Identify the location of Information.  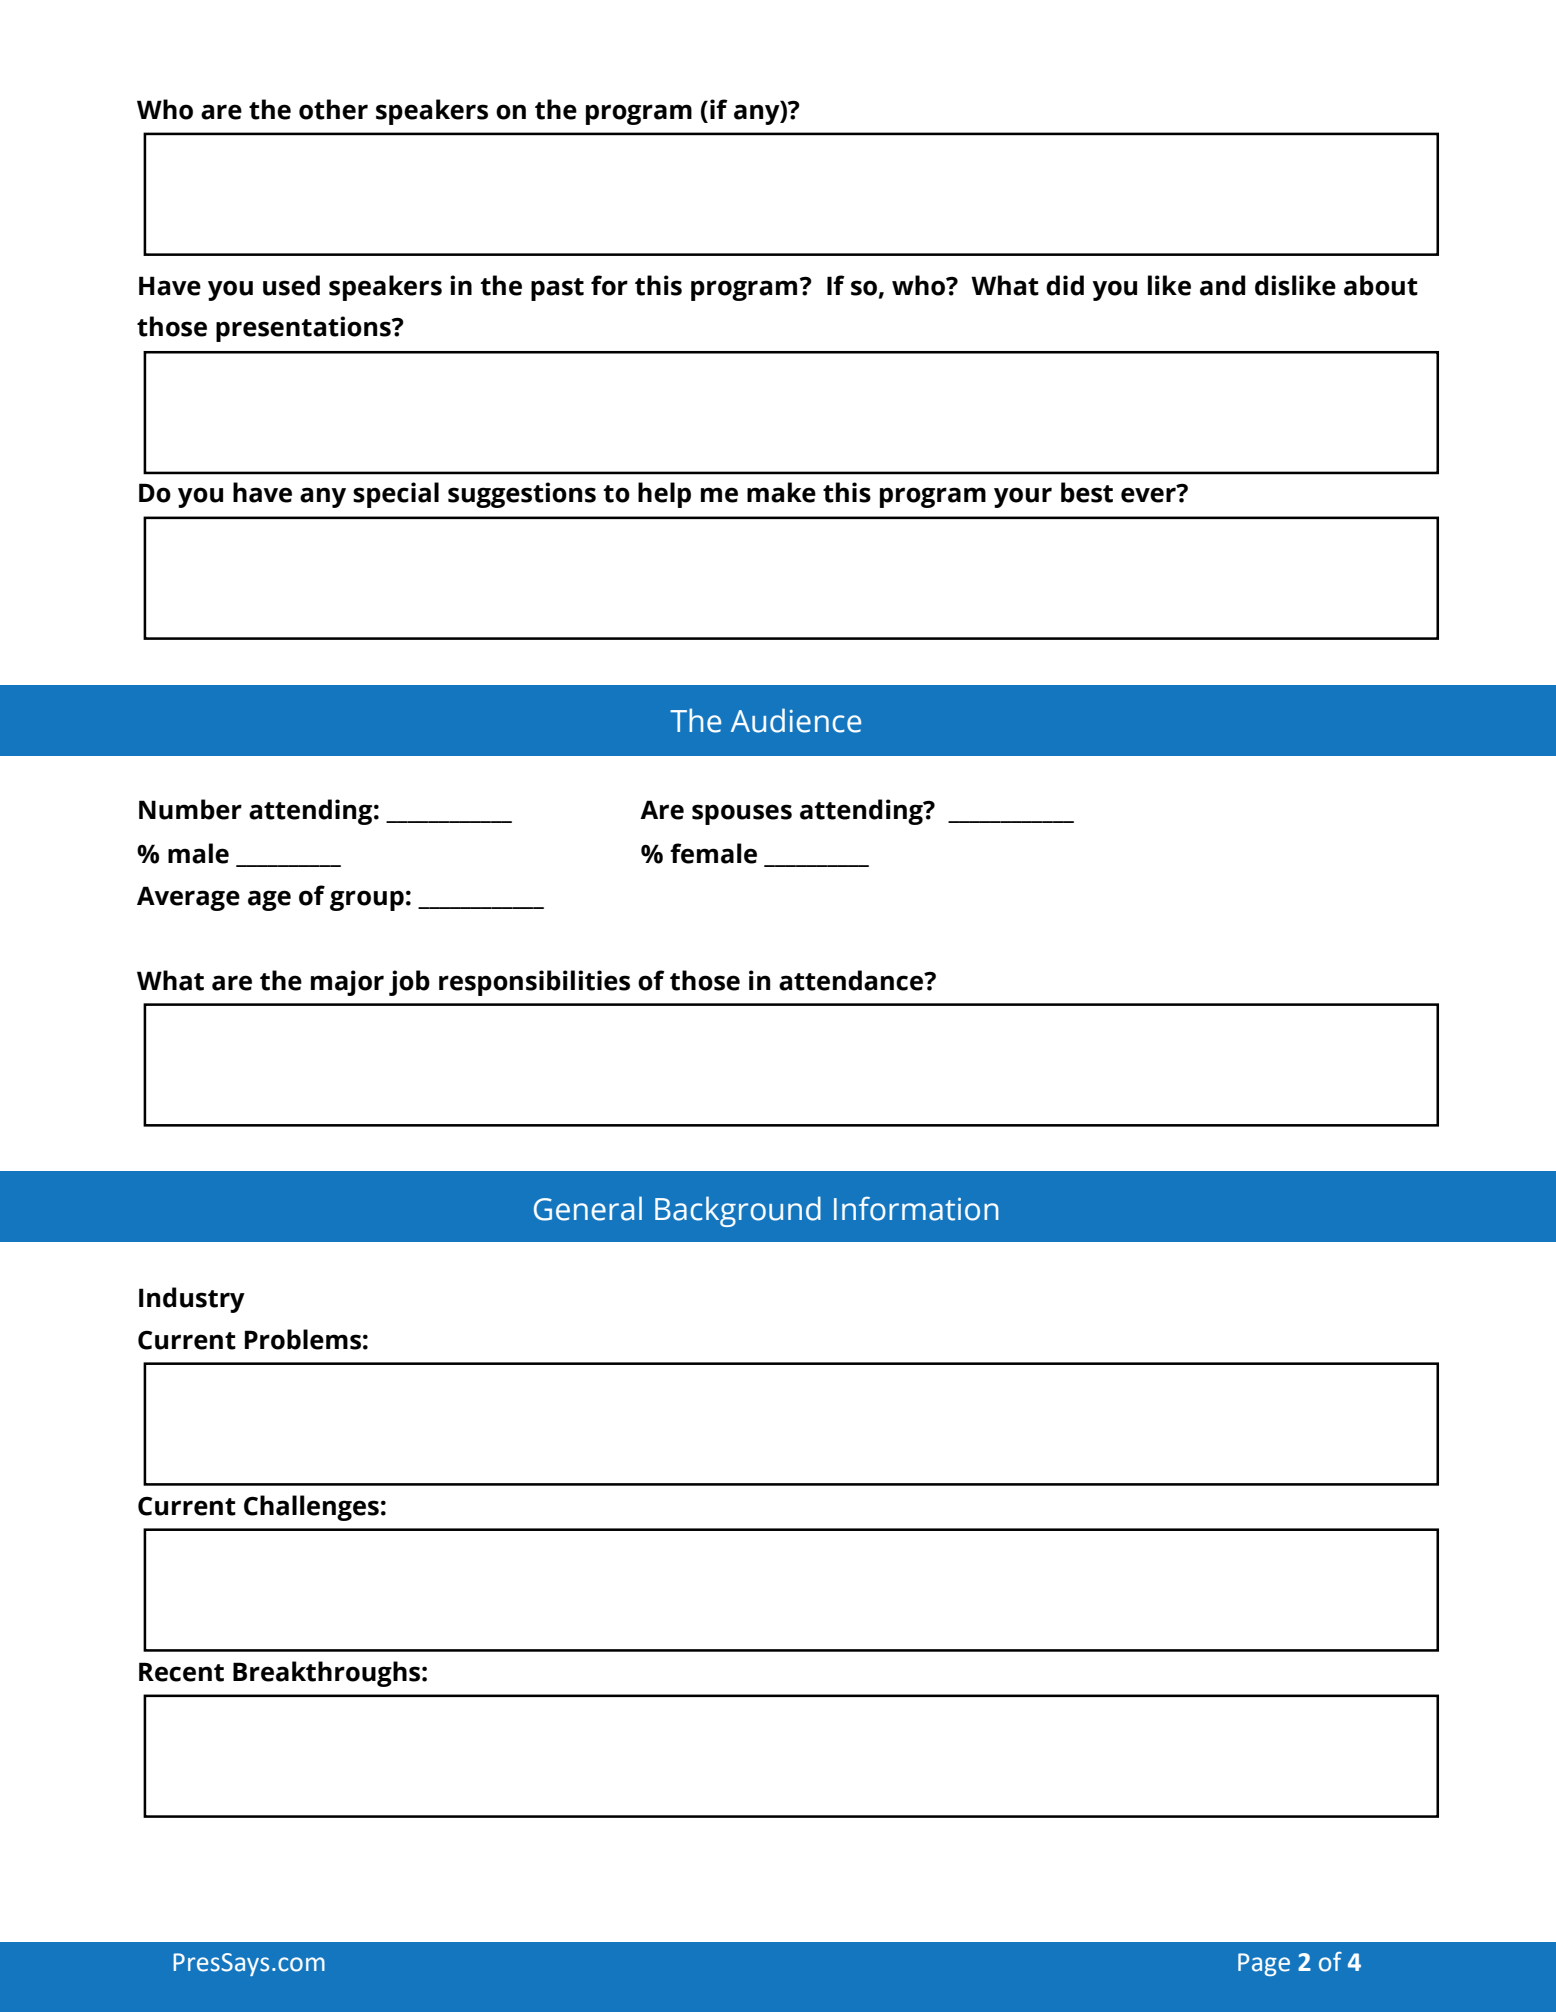
(916, 1208).
